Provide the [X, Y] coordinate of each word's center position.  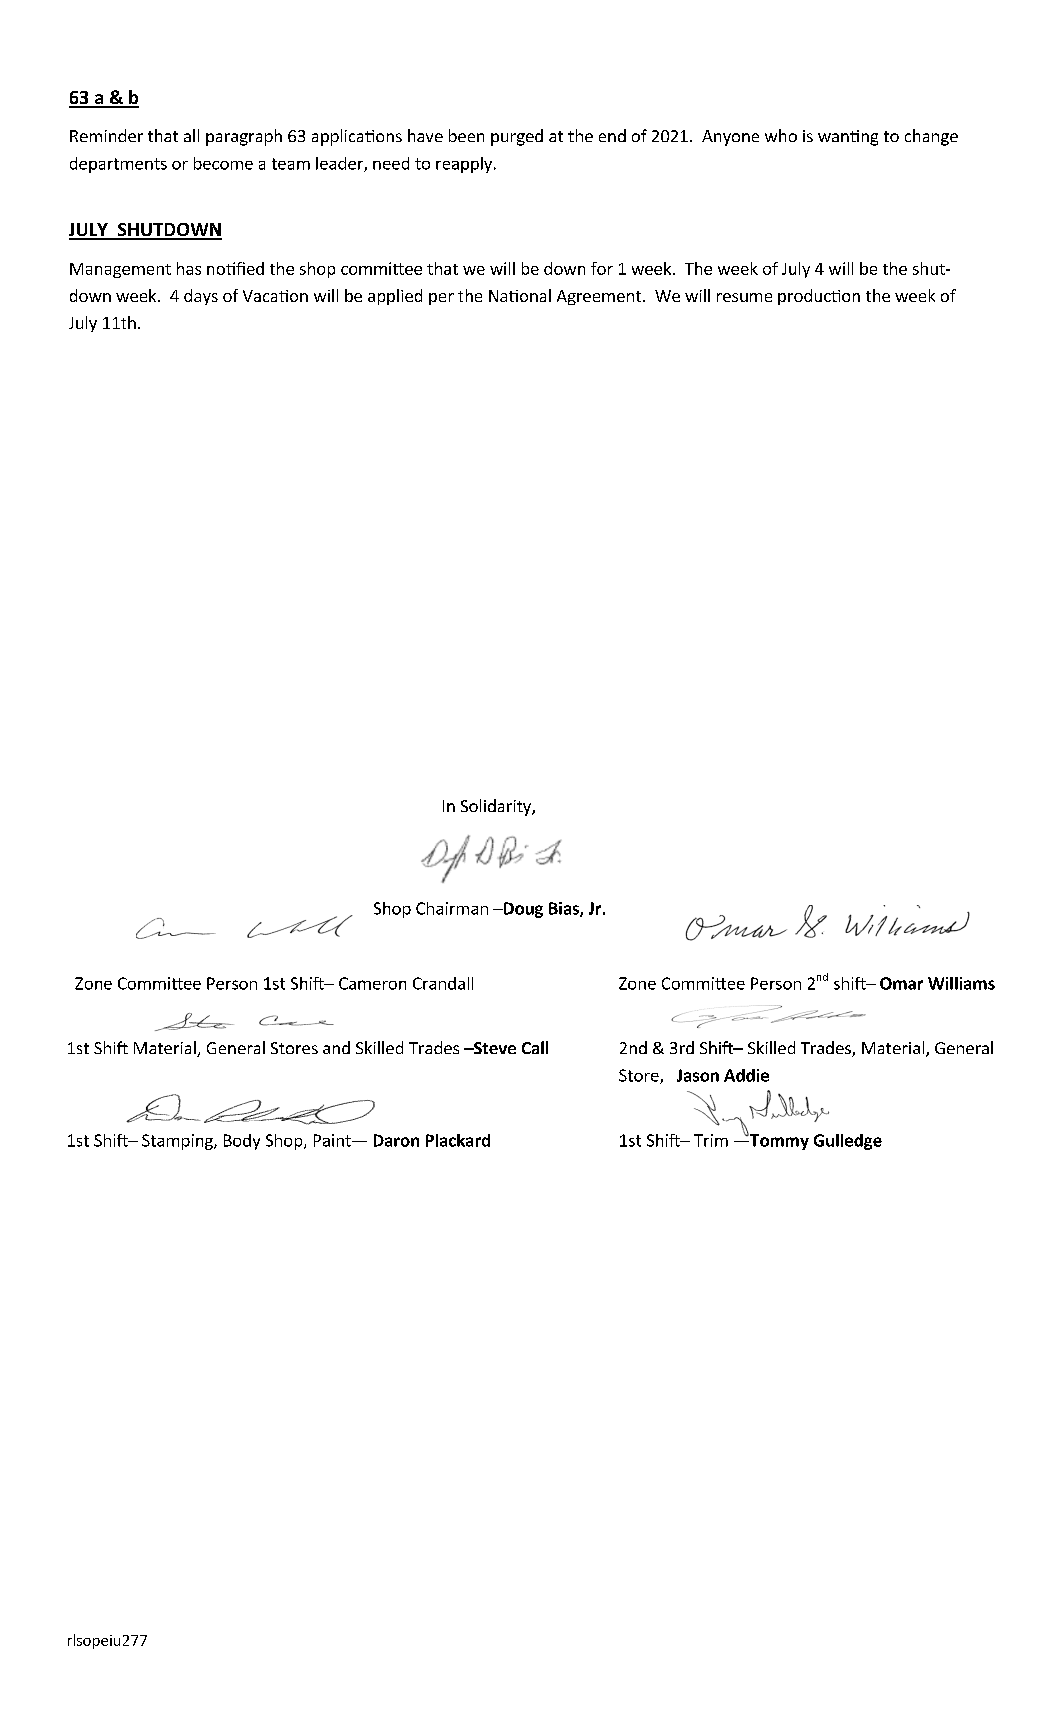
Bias [565, 909]
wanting [848, 138]
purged [517, 137]
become [223, 163]
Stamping [178, 1142]
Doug [522, 910]
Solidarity [497, 807]
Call [535, 1047]
